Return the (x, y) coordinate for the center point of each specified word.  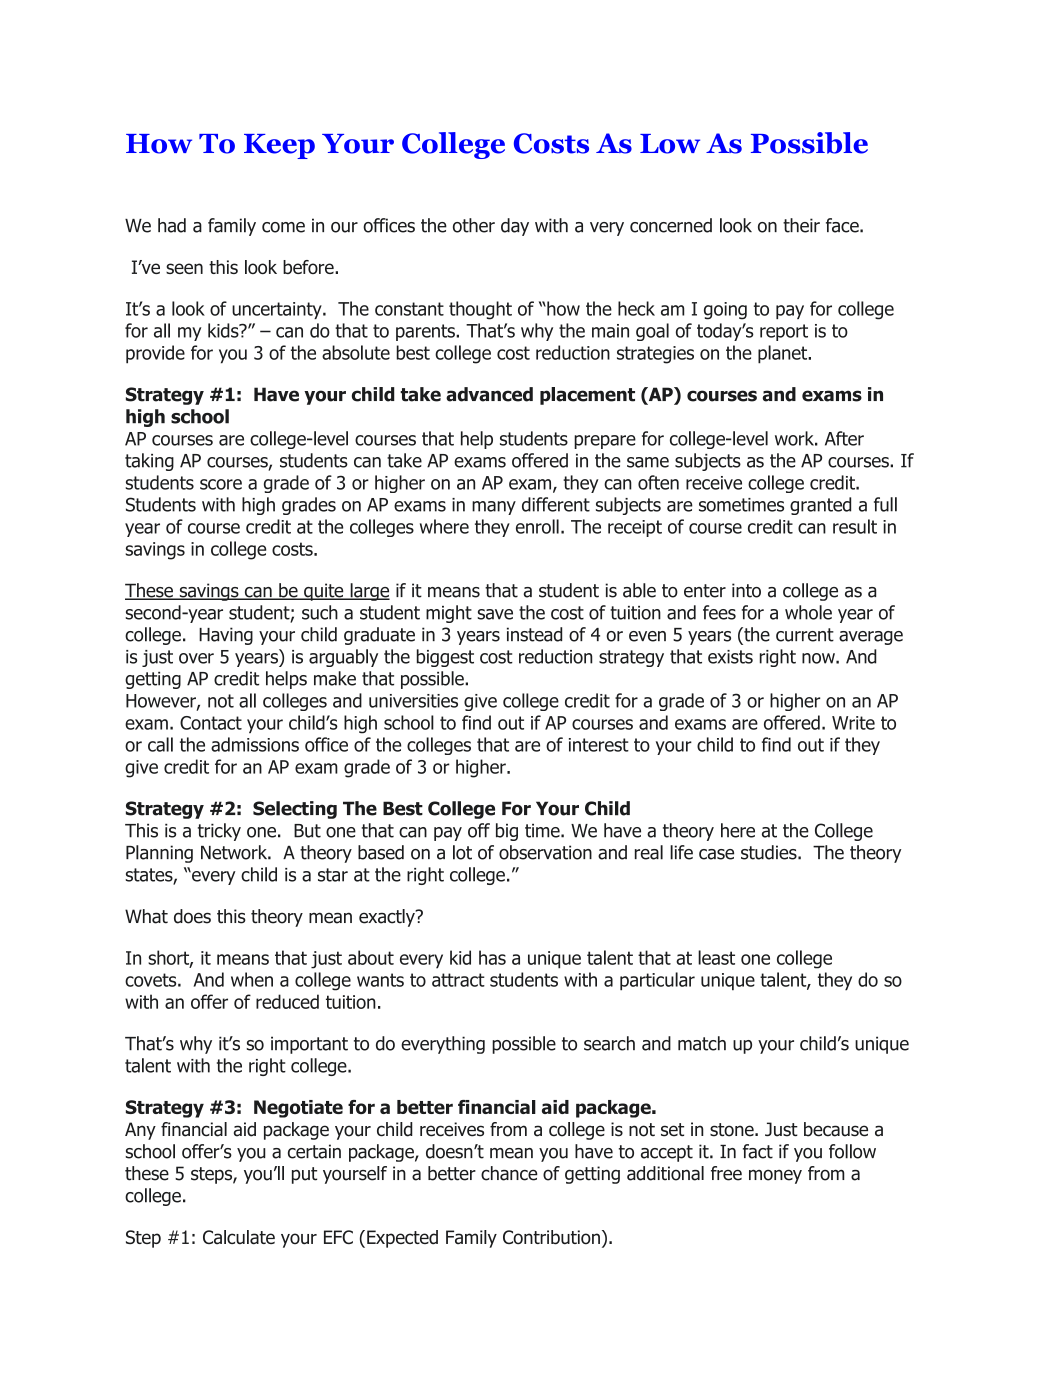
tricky (219, 832)
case (716, 854)
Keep (279, 146)
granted (820, 506)
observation (545, 852)
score (221, 484)
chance (509, 1173)
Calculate (239, 1237)
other (474, 225)
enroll (537, 526)
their (801, 225)
